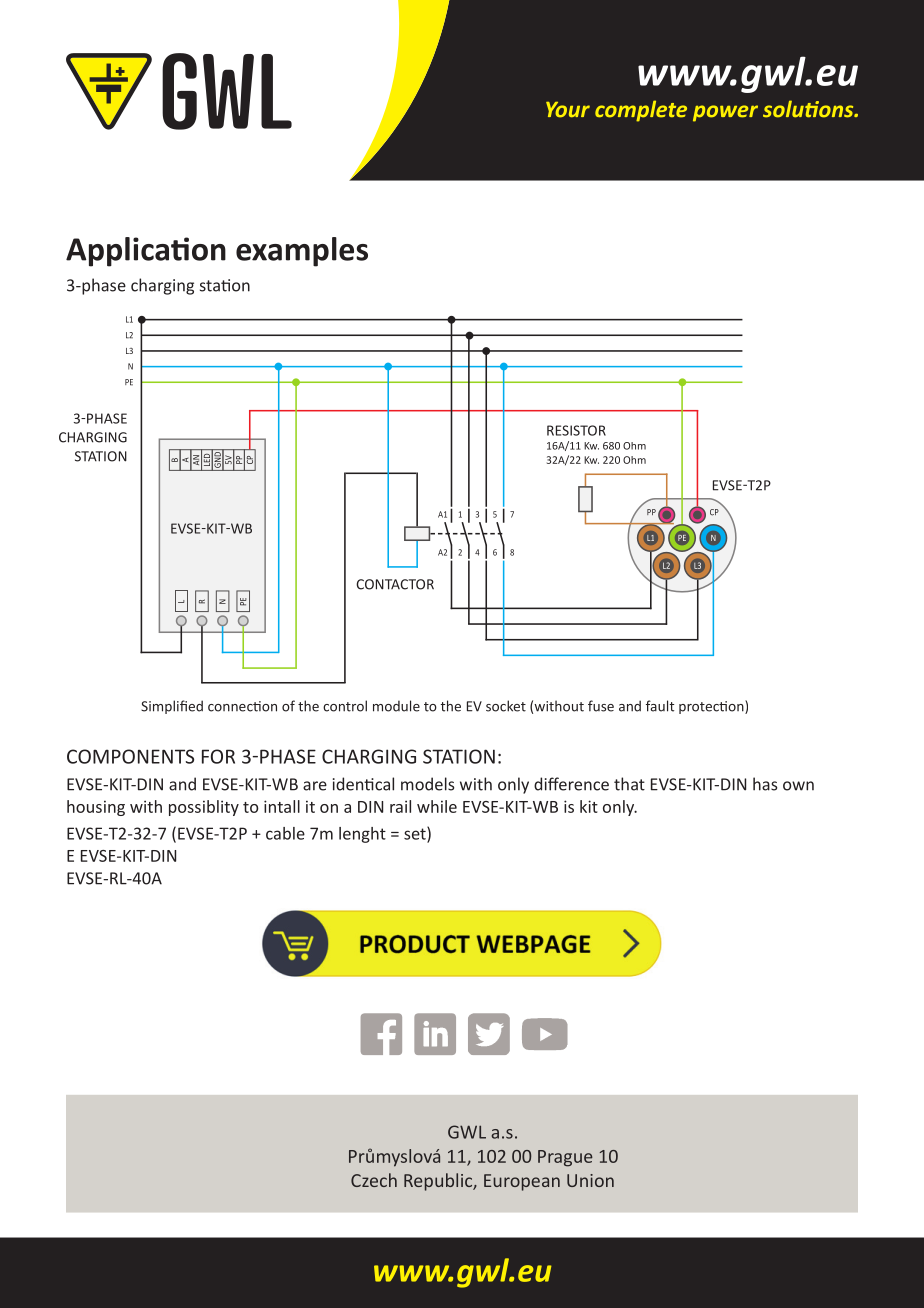 The image size is (924, 1308). I want to click on RESISTOR, so click(576, 430).
